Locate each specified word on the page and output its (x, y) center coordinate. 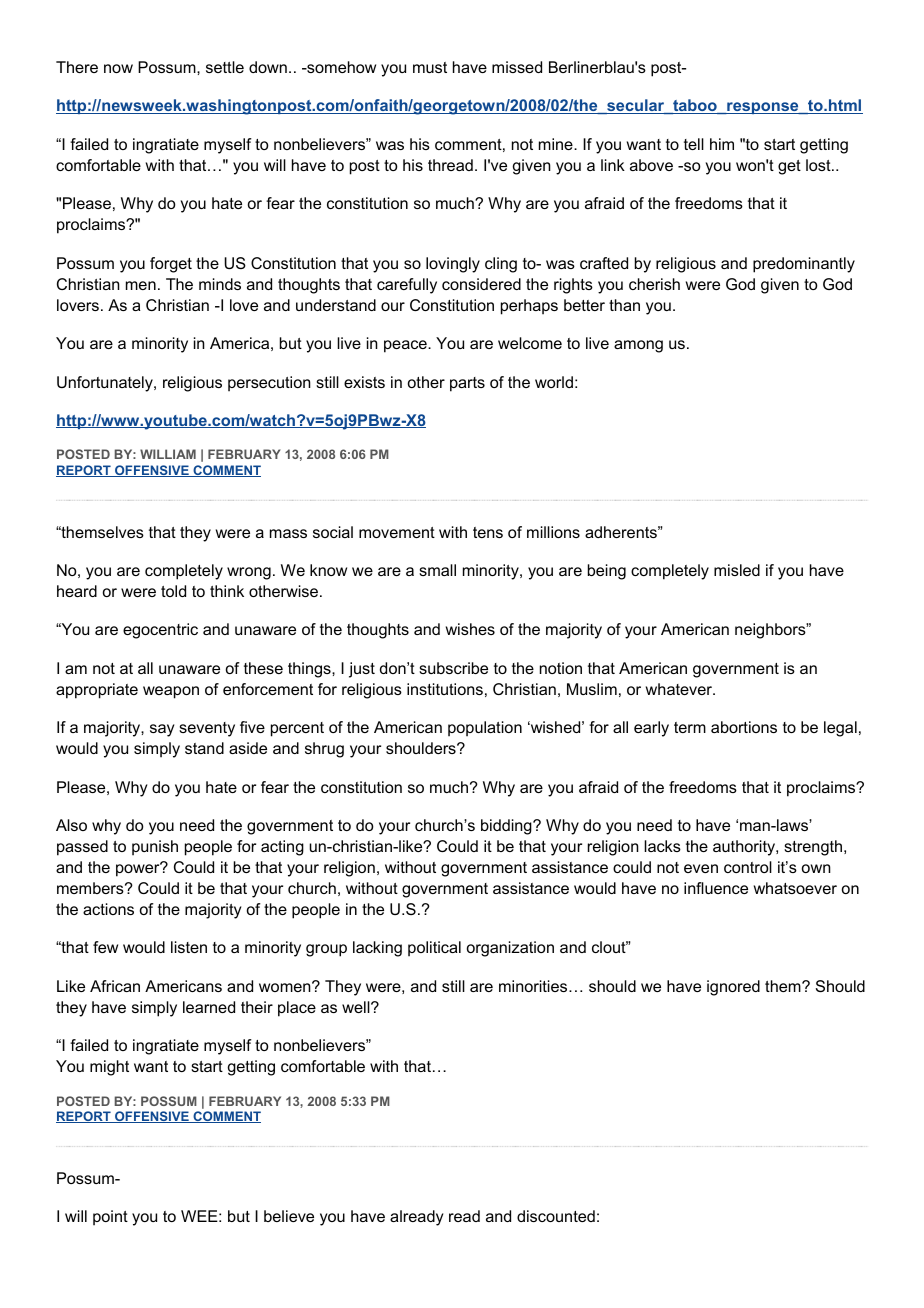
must (430, 67)
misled (737, 570)
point (110, 1218)
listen (189, 947)
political (434, 949)
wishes (470, 629)
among (638, 346)
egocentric (160, 631)
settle (225, 67)
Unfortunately (106, 384)
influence (716, 888)
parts (467, 384)
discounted (556, 1216)
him (722, 144)
